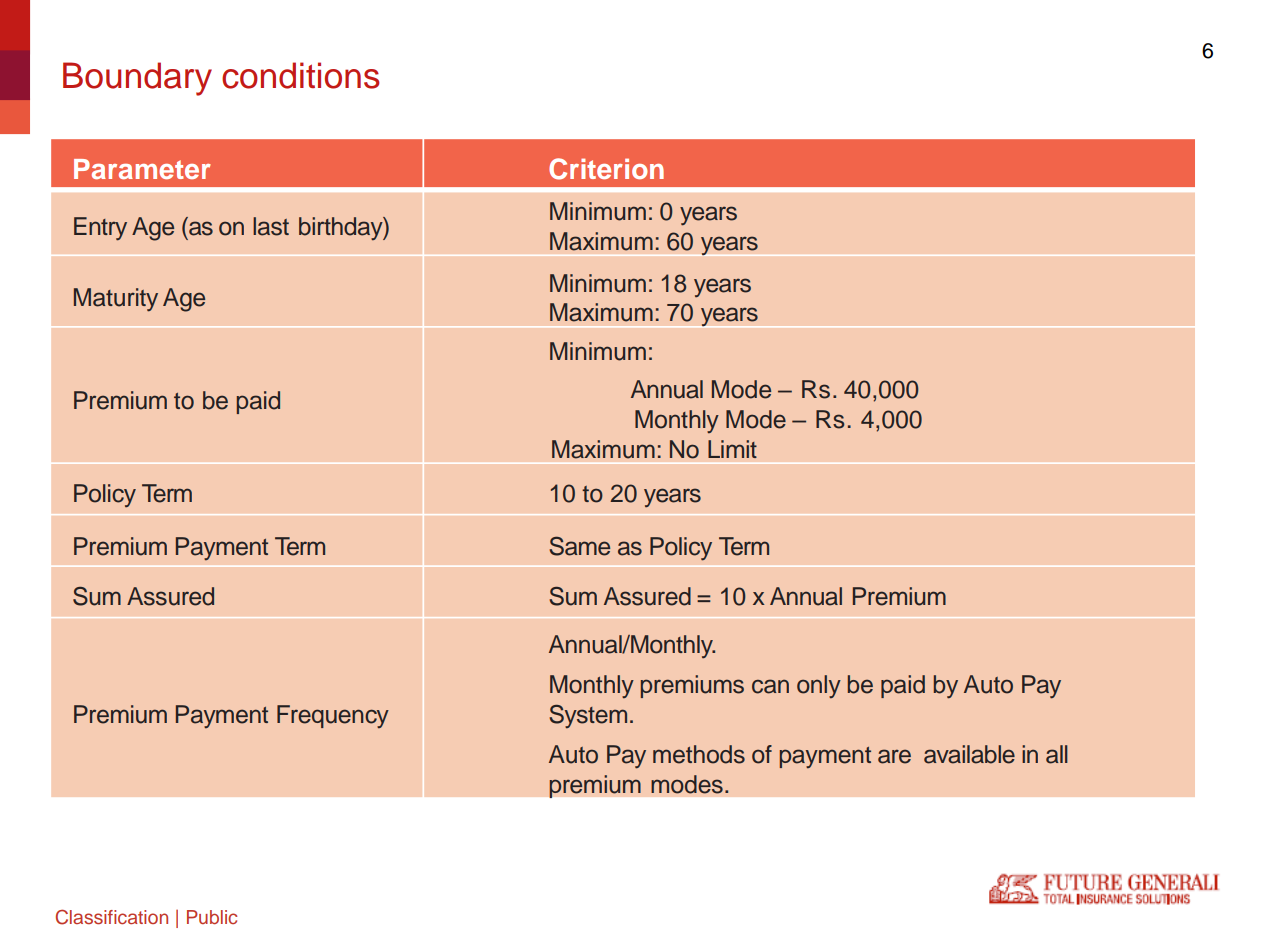 The image size is (1270, 952). Describe the element at coordinates (212, 917) in the page. I see `Public` at that location.
